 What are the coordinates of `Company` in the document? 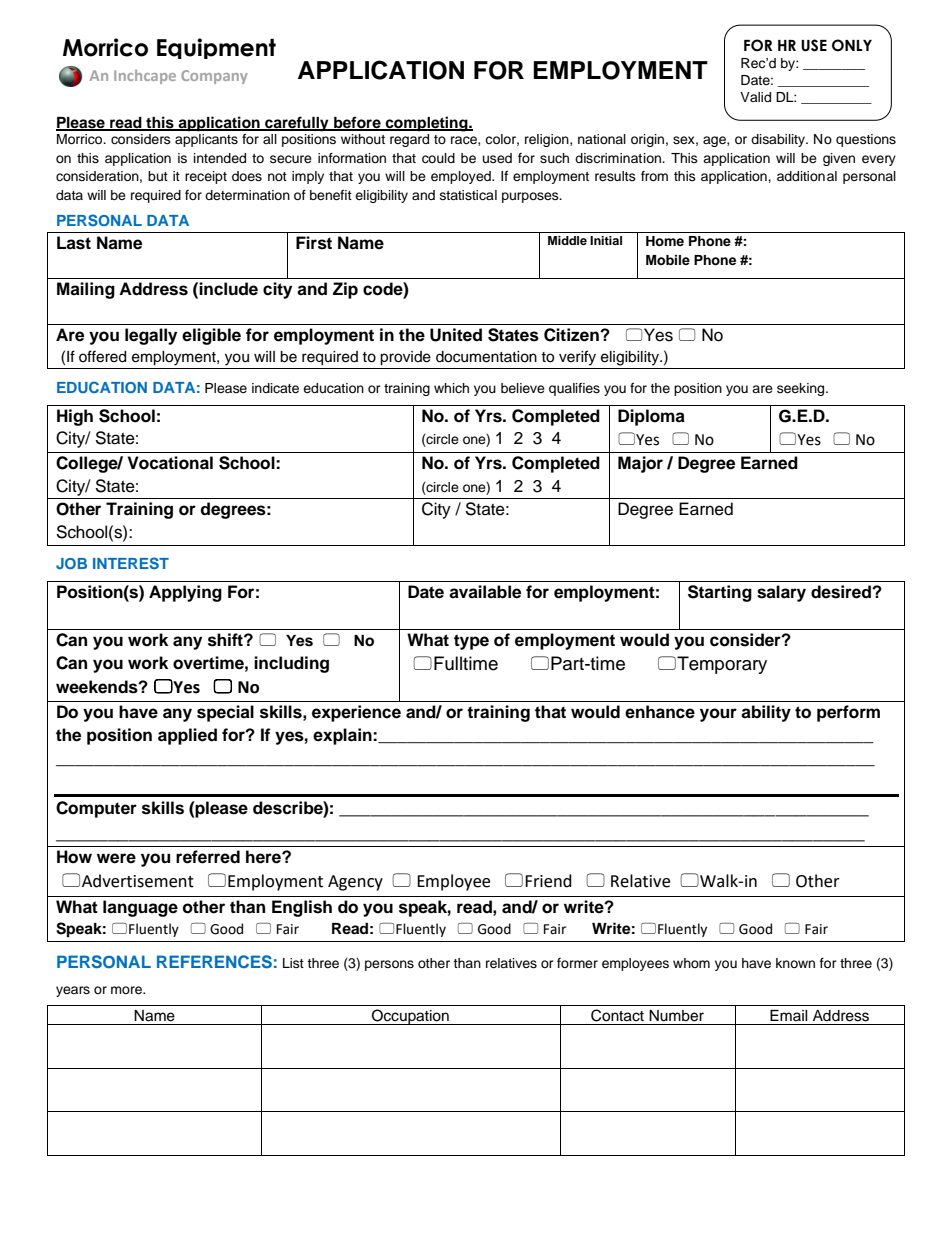 It's located at (214, 77).
